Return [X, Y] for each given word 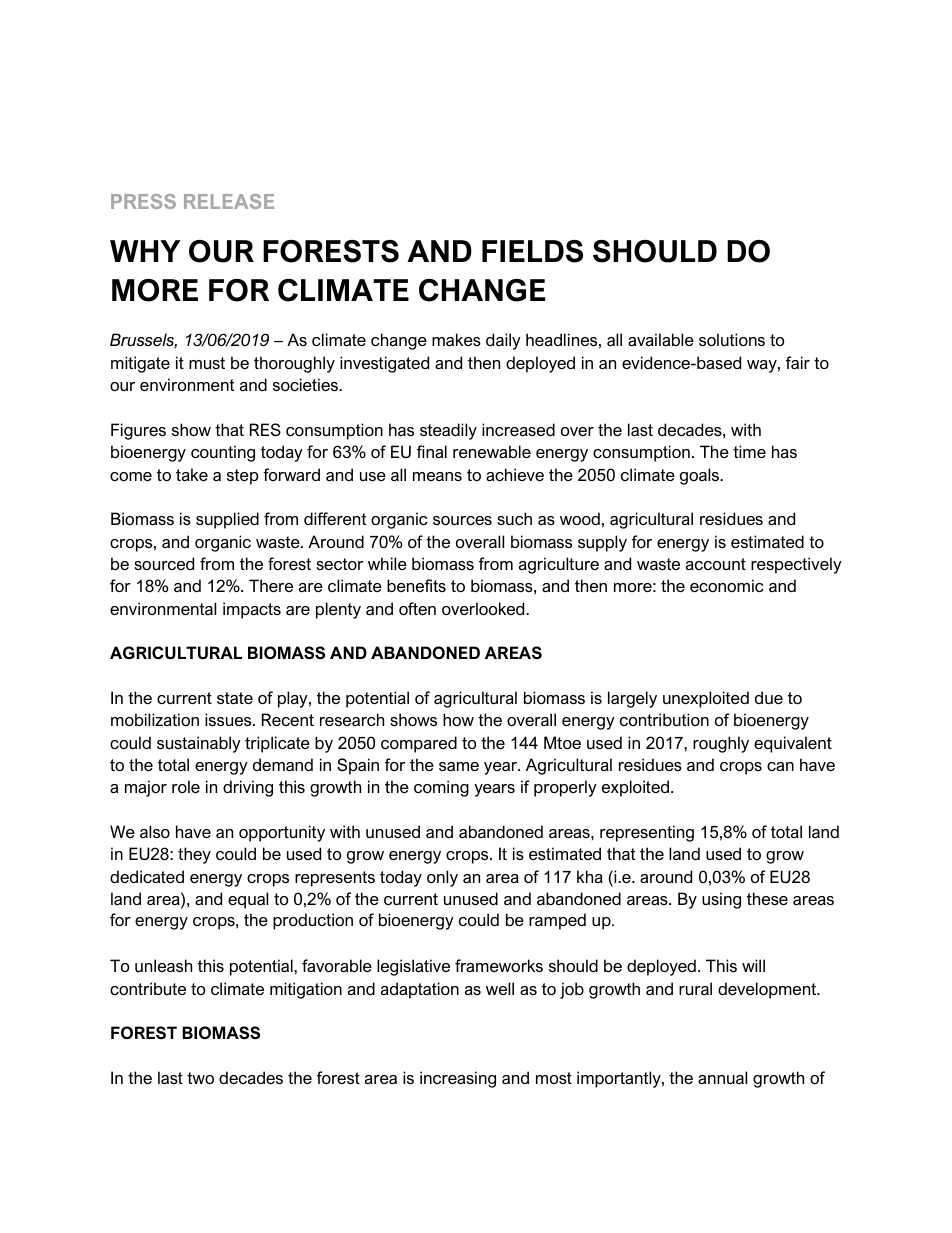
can [780, 766]
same [459, 766]
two [200, 1078]
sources [462, 520]
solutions [732, 339]
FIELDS [532, 251]
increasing [458, 1079]
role [186, 786]
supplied [227, 520]
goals [701, 476]
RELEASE [229, 201]
